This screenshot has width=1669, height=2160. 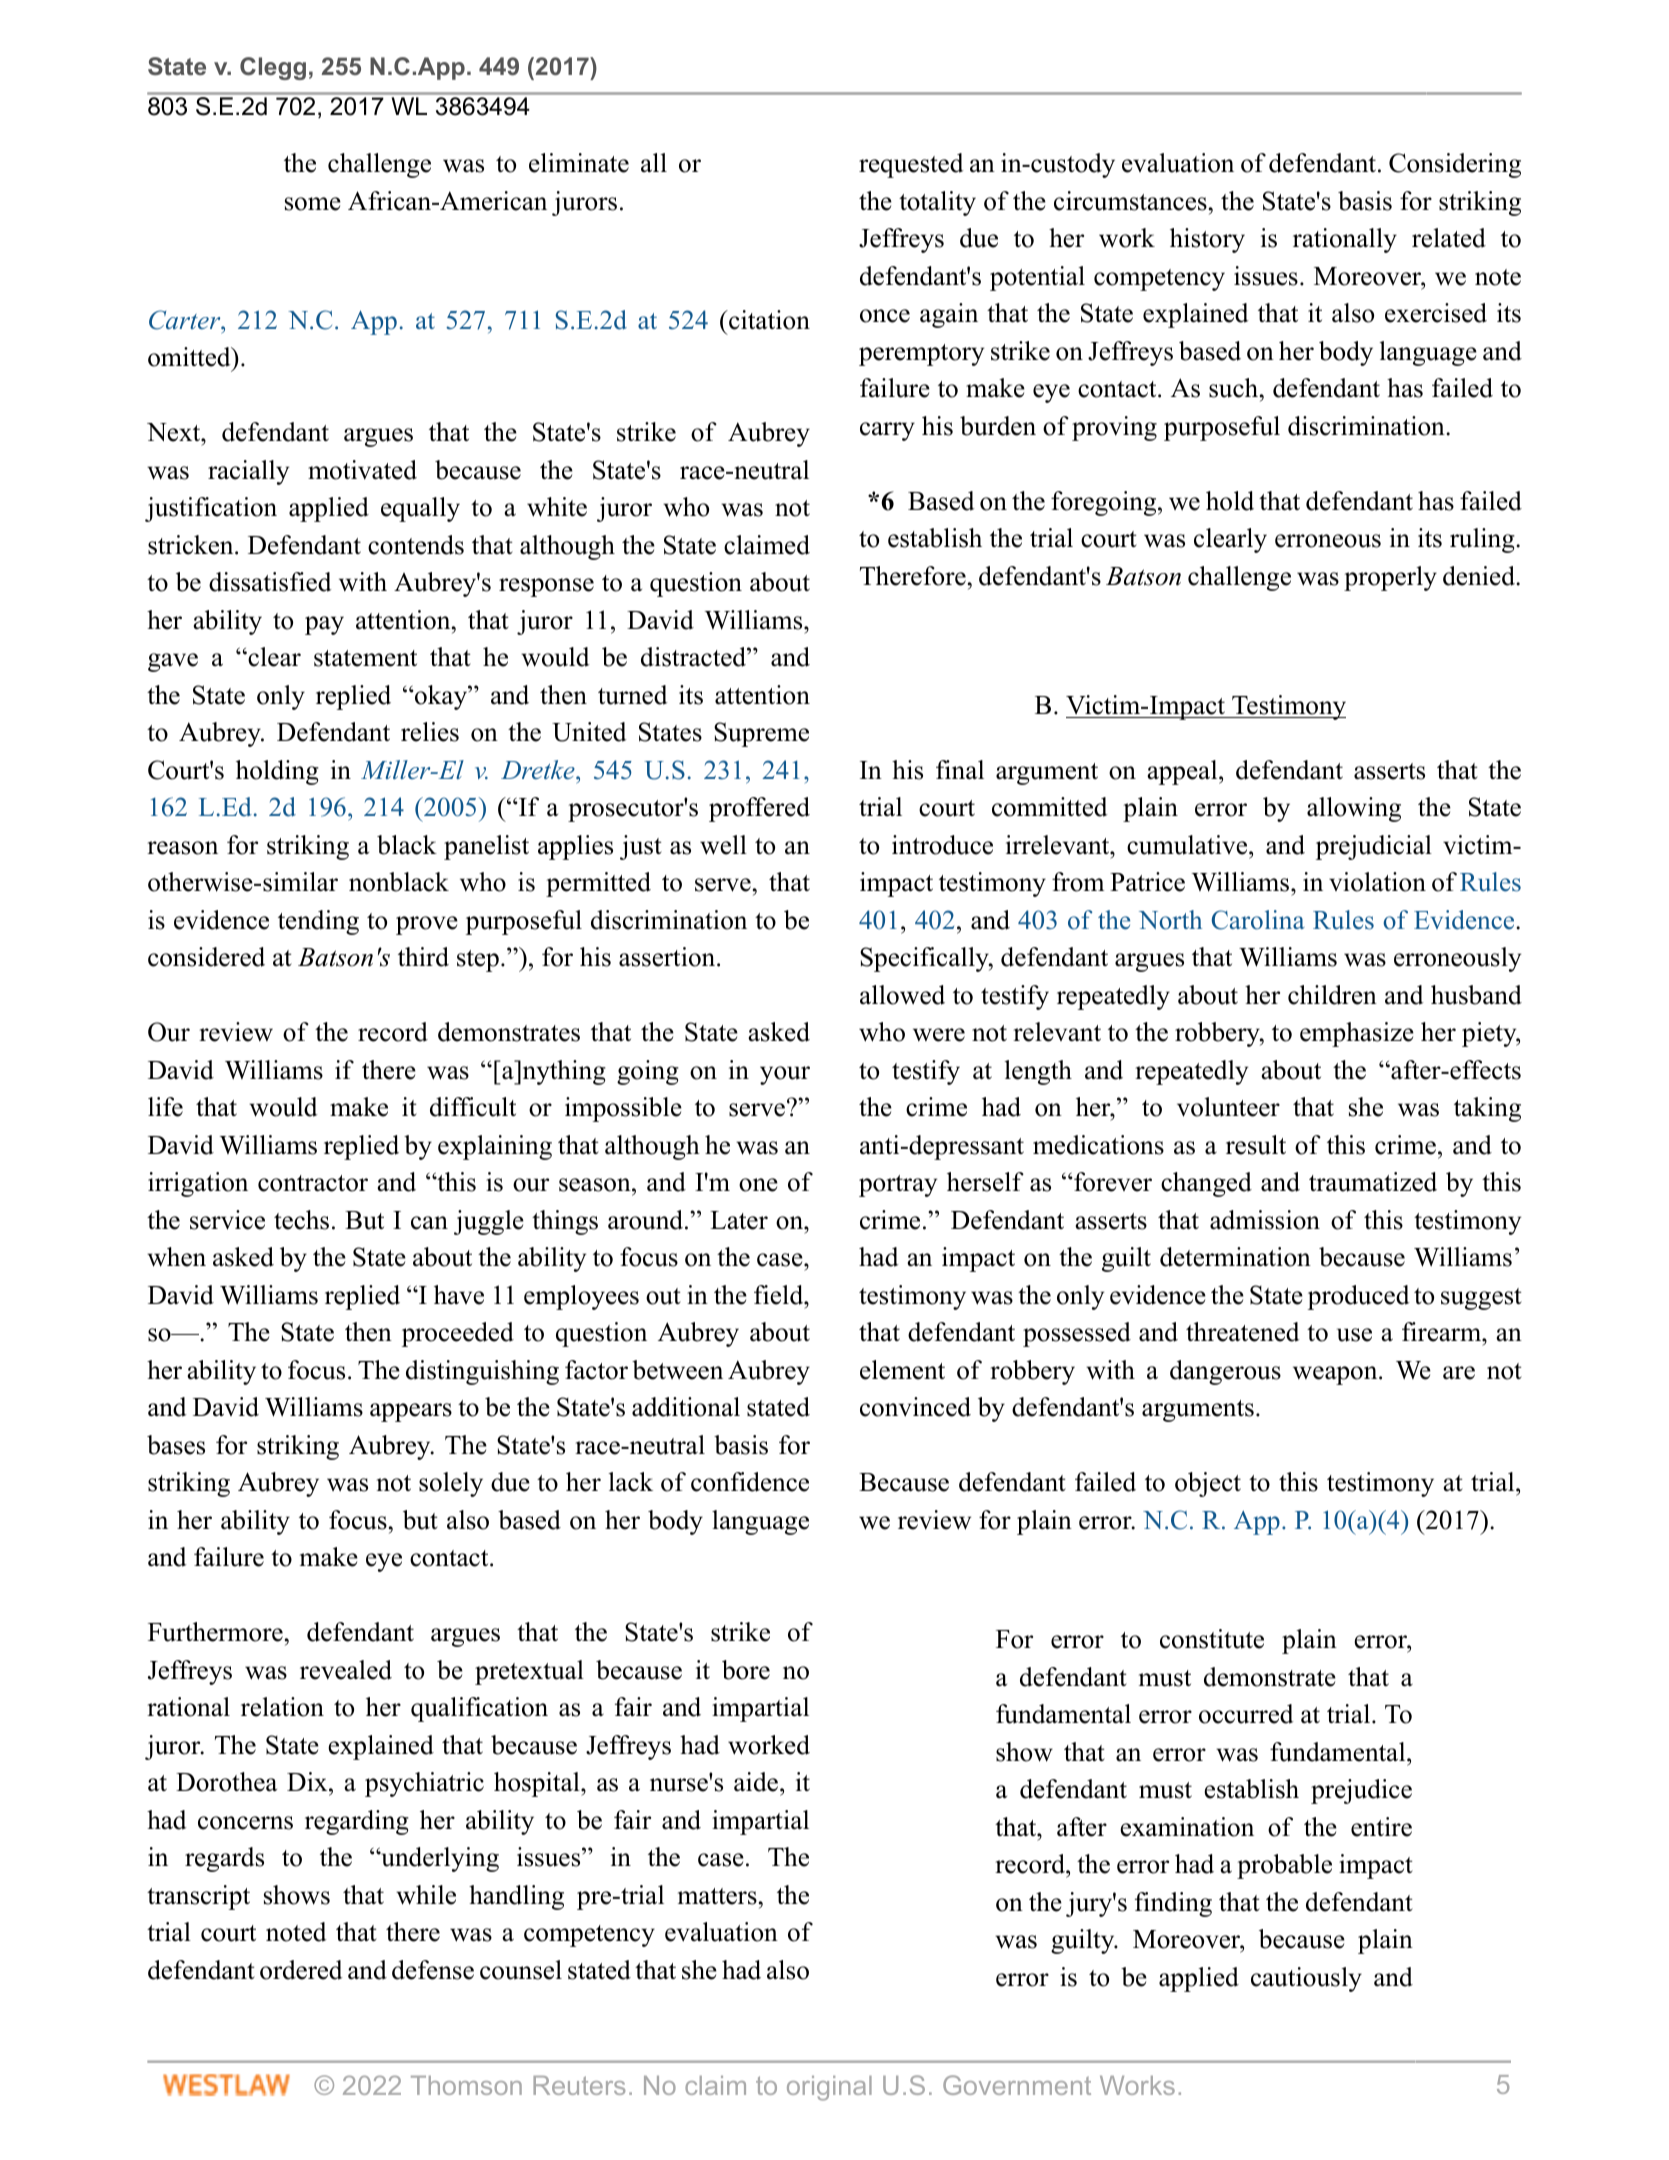 What do you see at coordinates (411, 1412) in the screenshot?
I see `appears` at bounding box center [411, 1412].
